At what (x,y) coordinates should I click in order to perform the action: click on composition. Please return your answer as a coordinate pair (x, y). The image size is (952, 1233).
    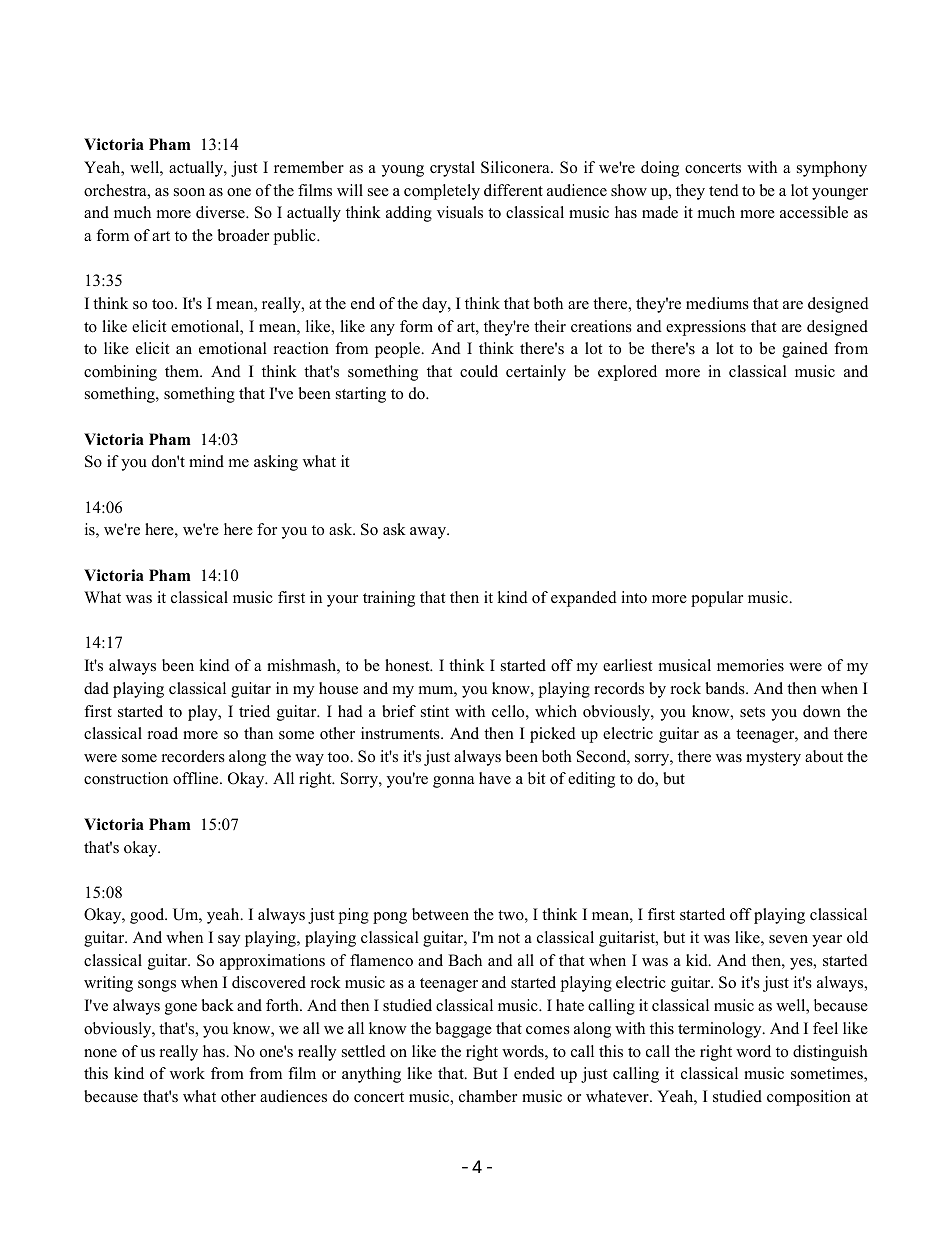
    Looking at the image, I should click on (809, 1098).
